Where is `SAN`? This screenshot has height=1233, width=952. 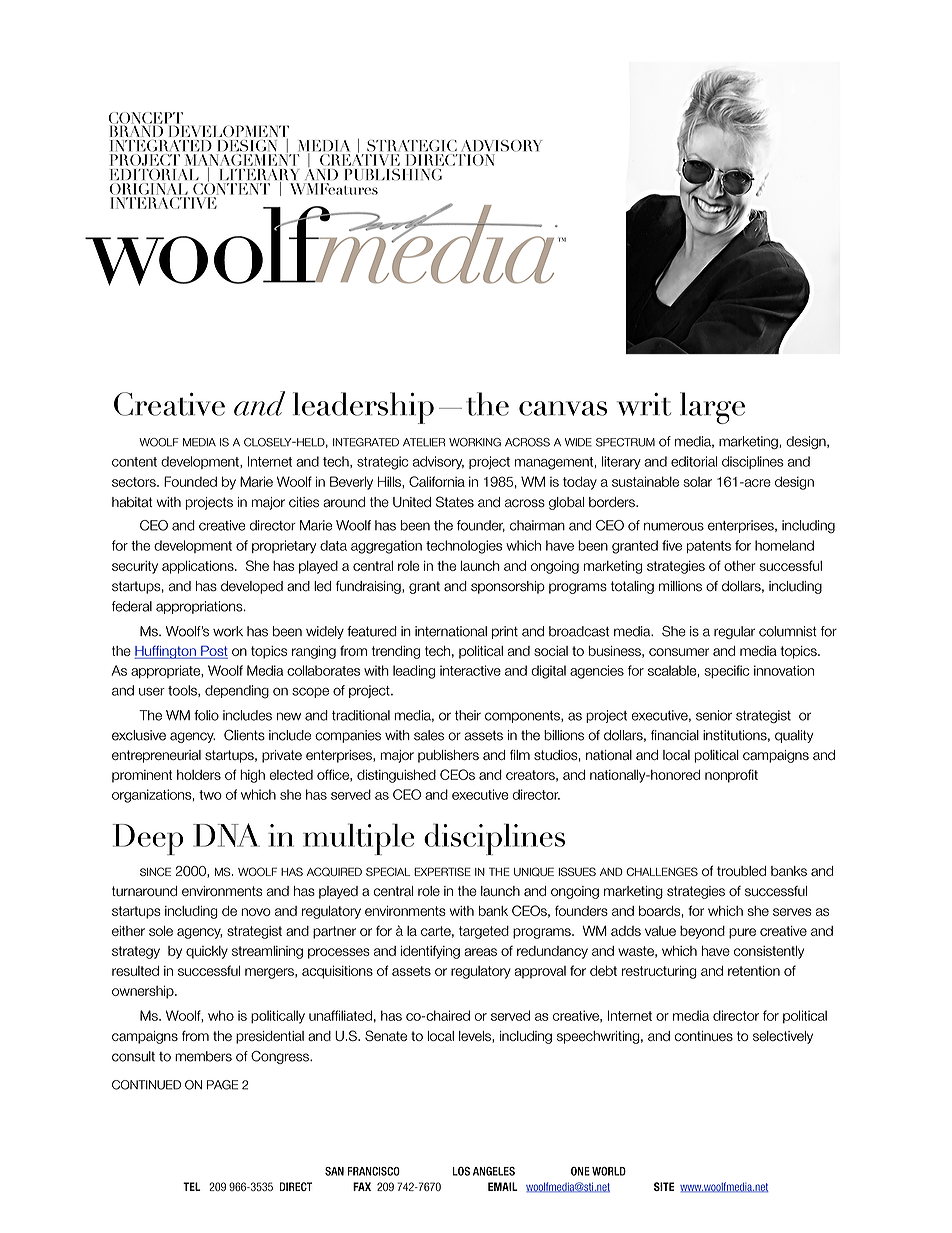
SAN is located at coordinates (334, 1171).
